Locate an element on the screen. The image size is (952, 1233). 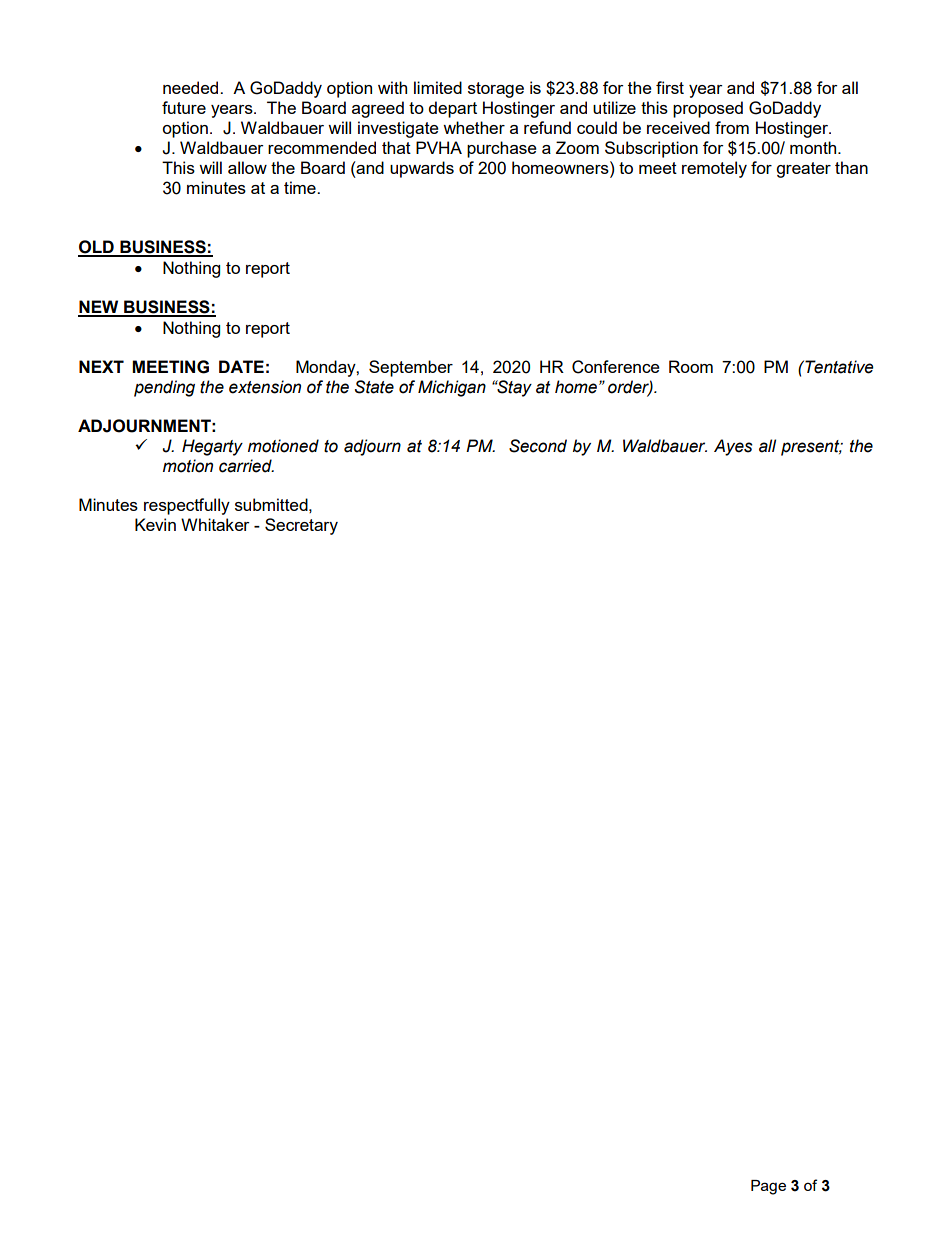
Secretary is located at coordinates (301, 526).
